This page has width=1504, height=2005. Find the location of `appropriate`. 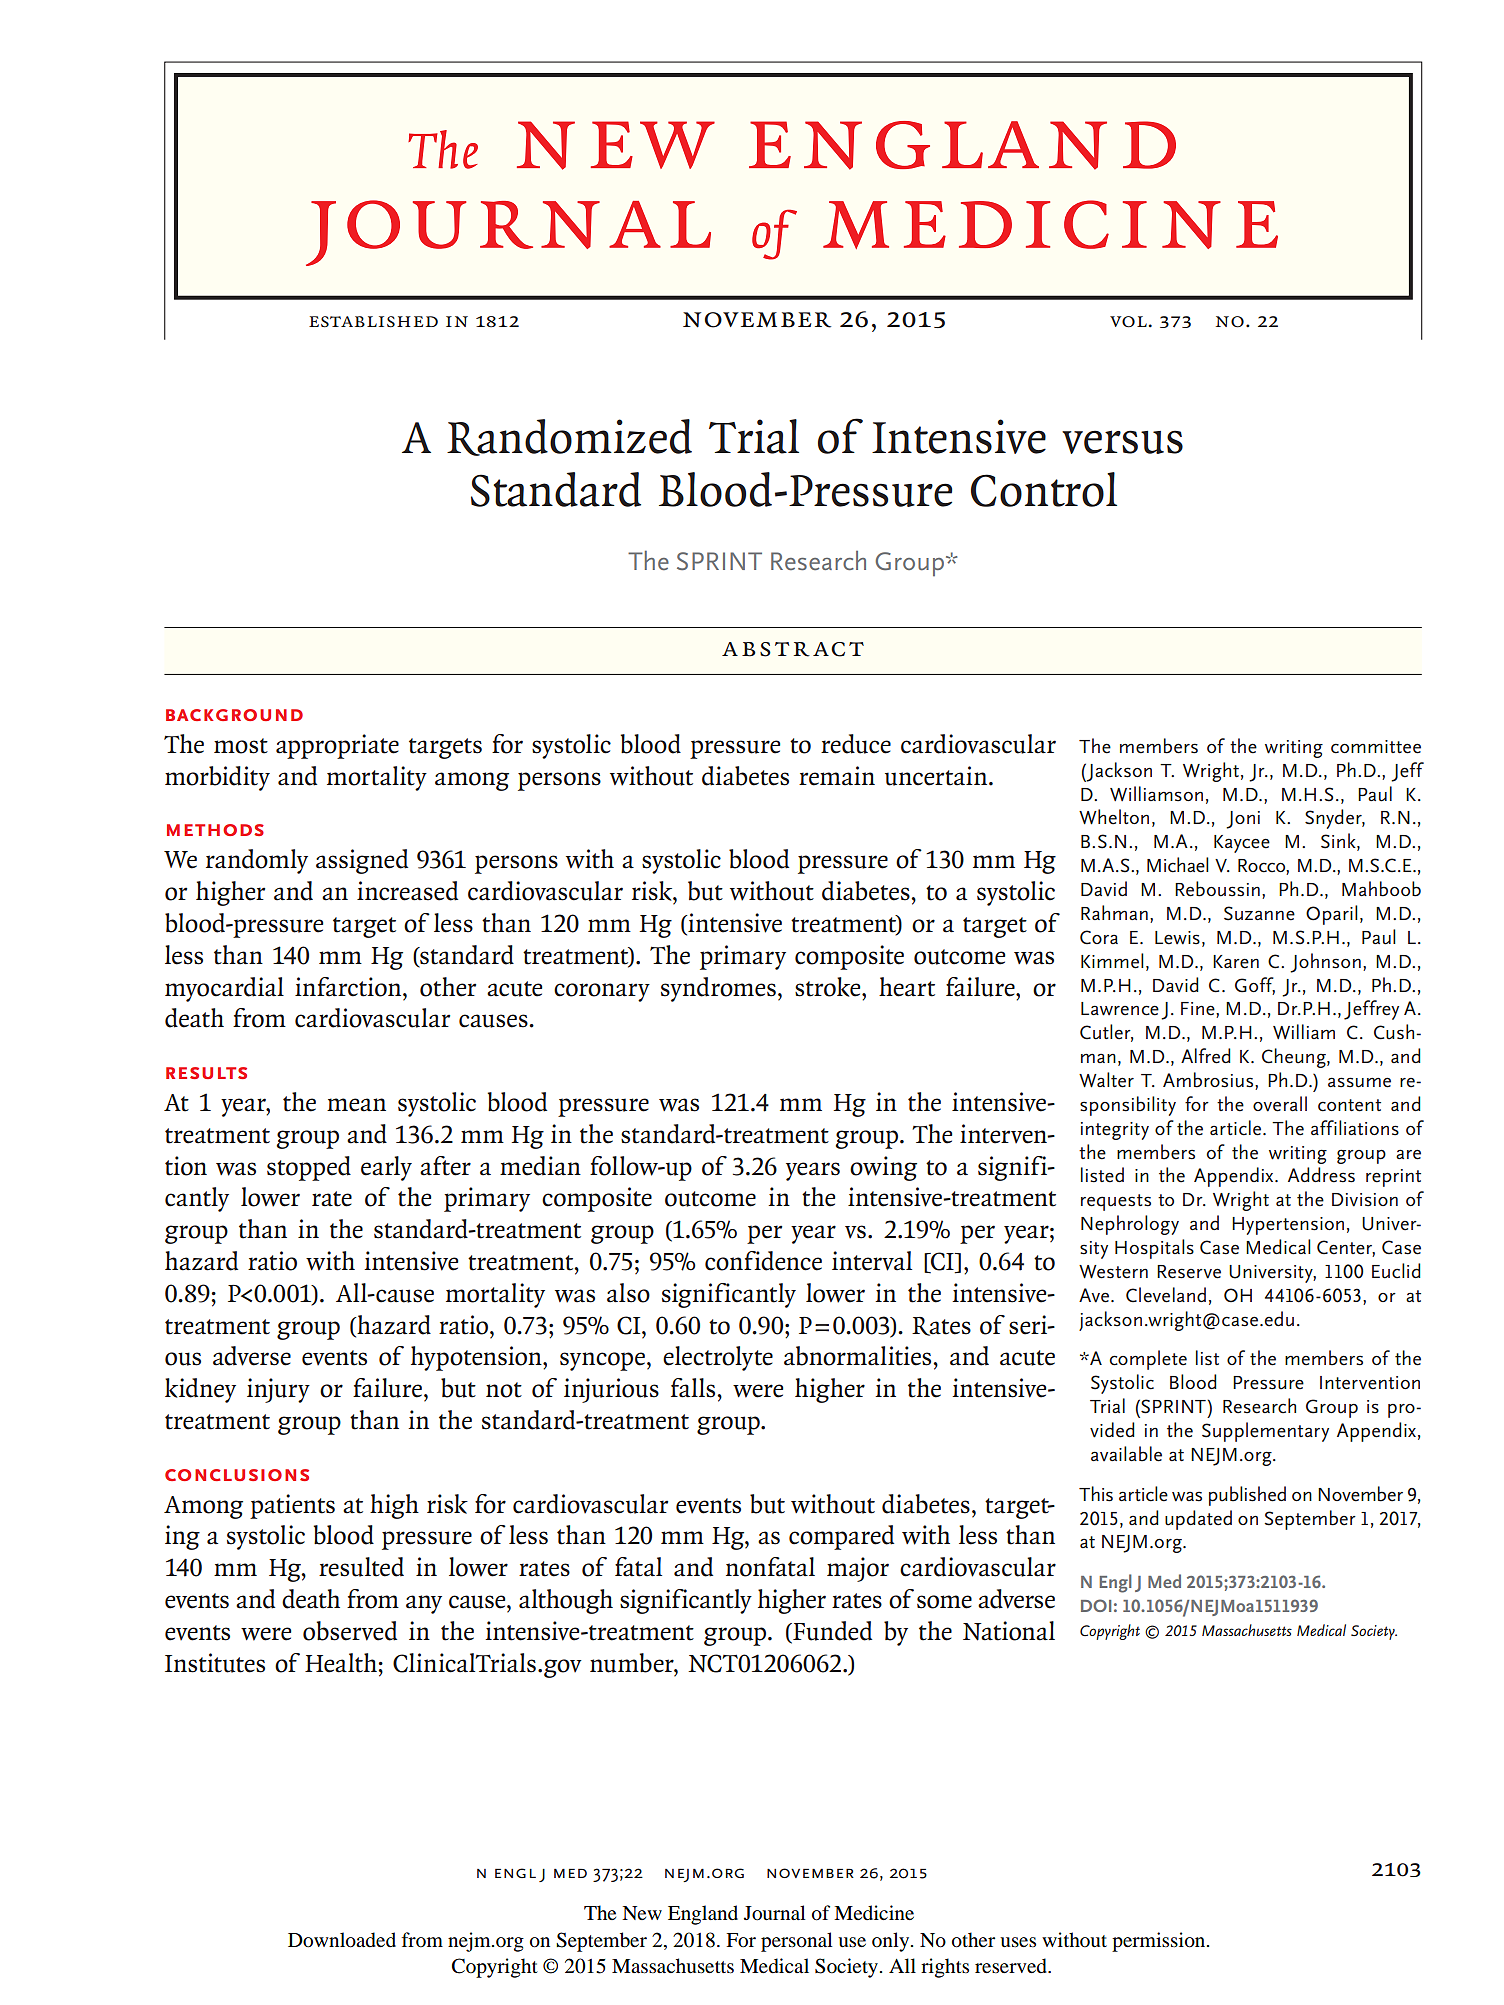

appropriate is located at coordinates (337, 746).
